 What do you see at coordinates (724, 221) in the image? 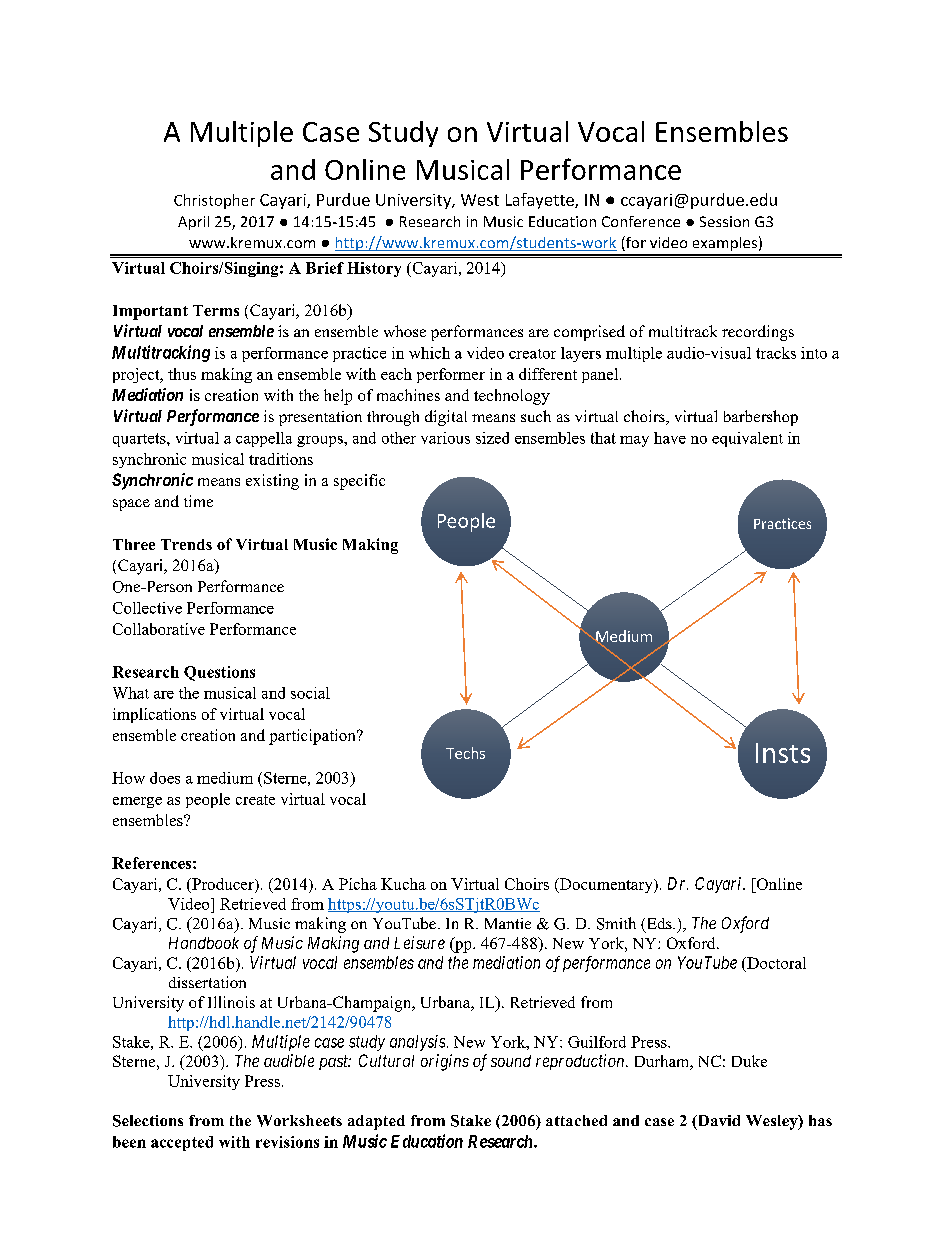
I see `Session` at bounding box center [724, 221].
